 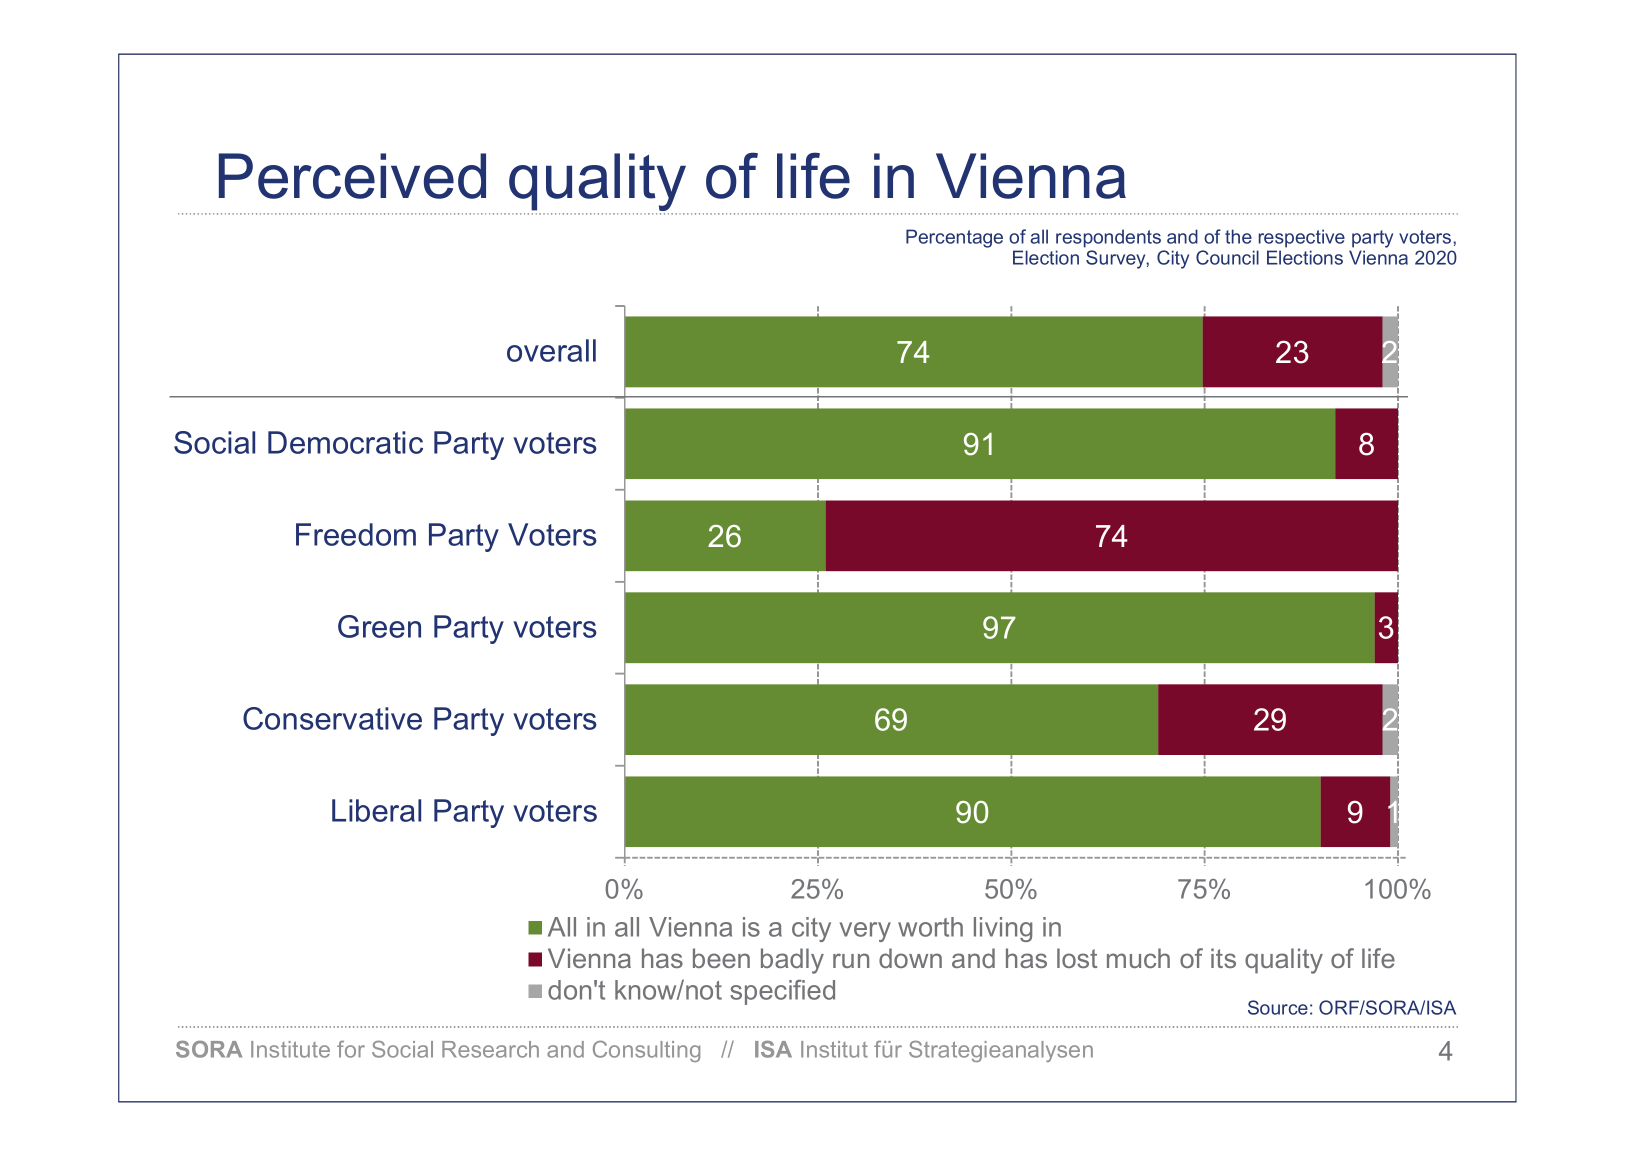 I want to click on its, so click(x=1223, y=958).
